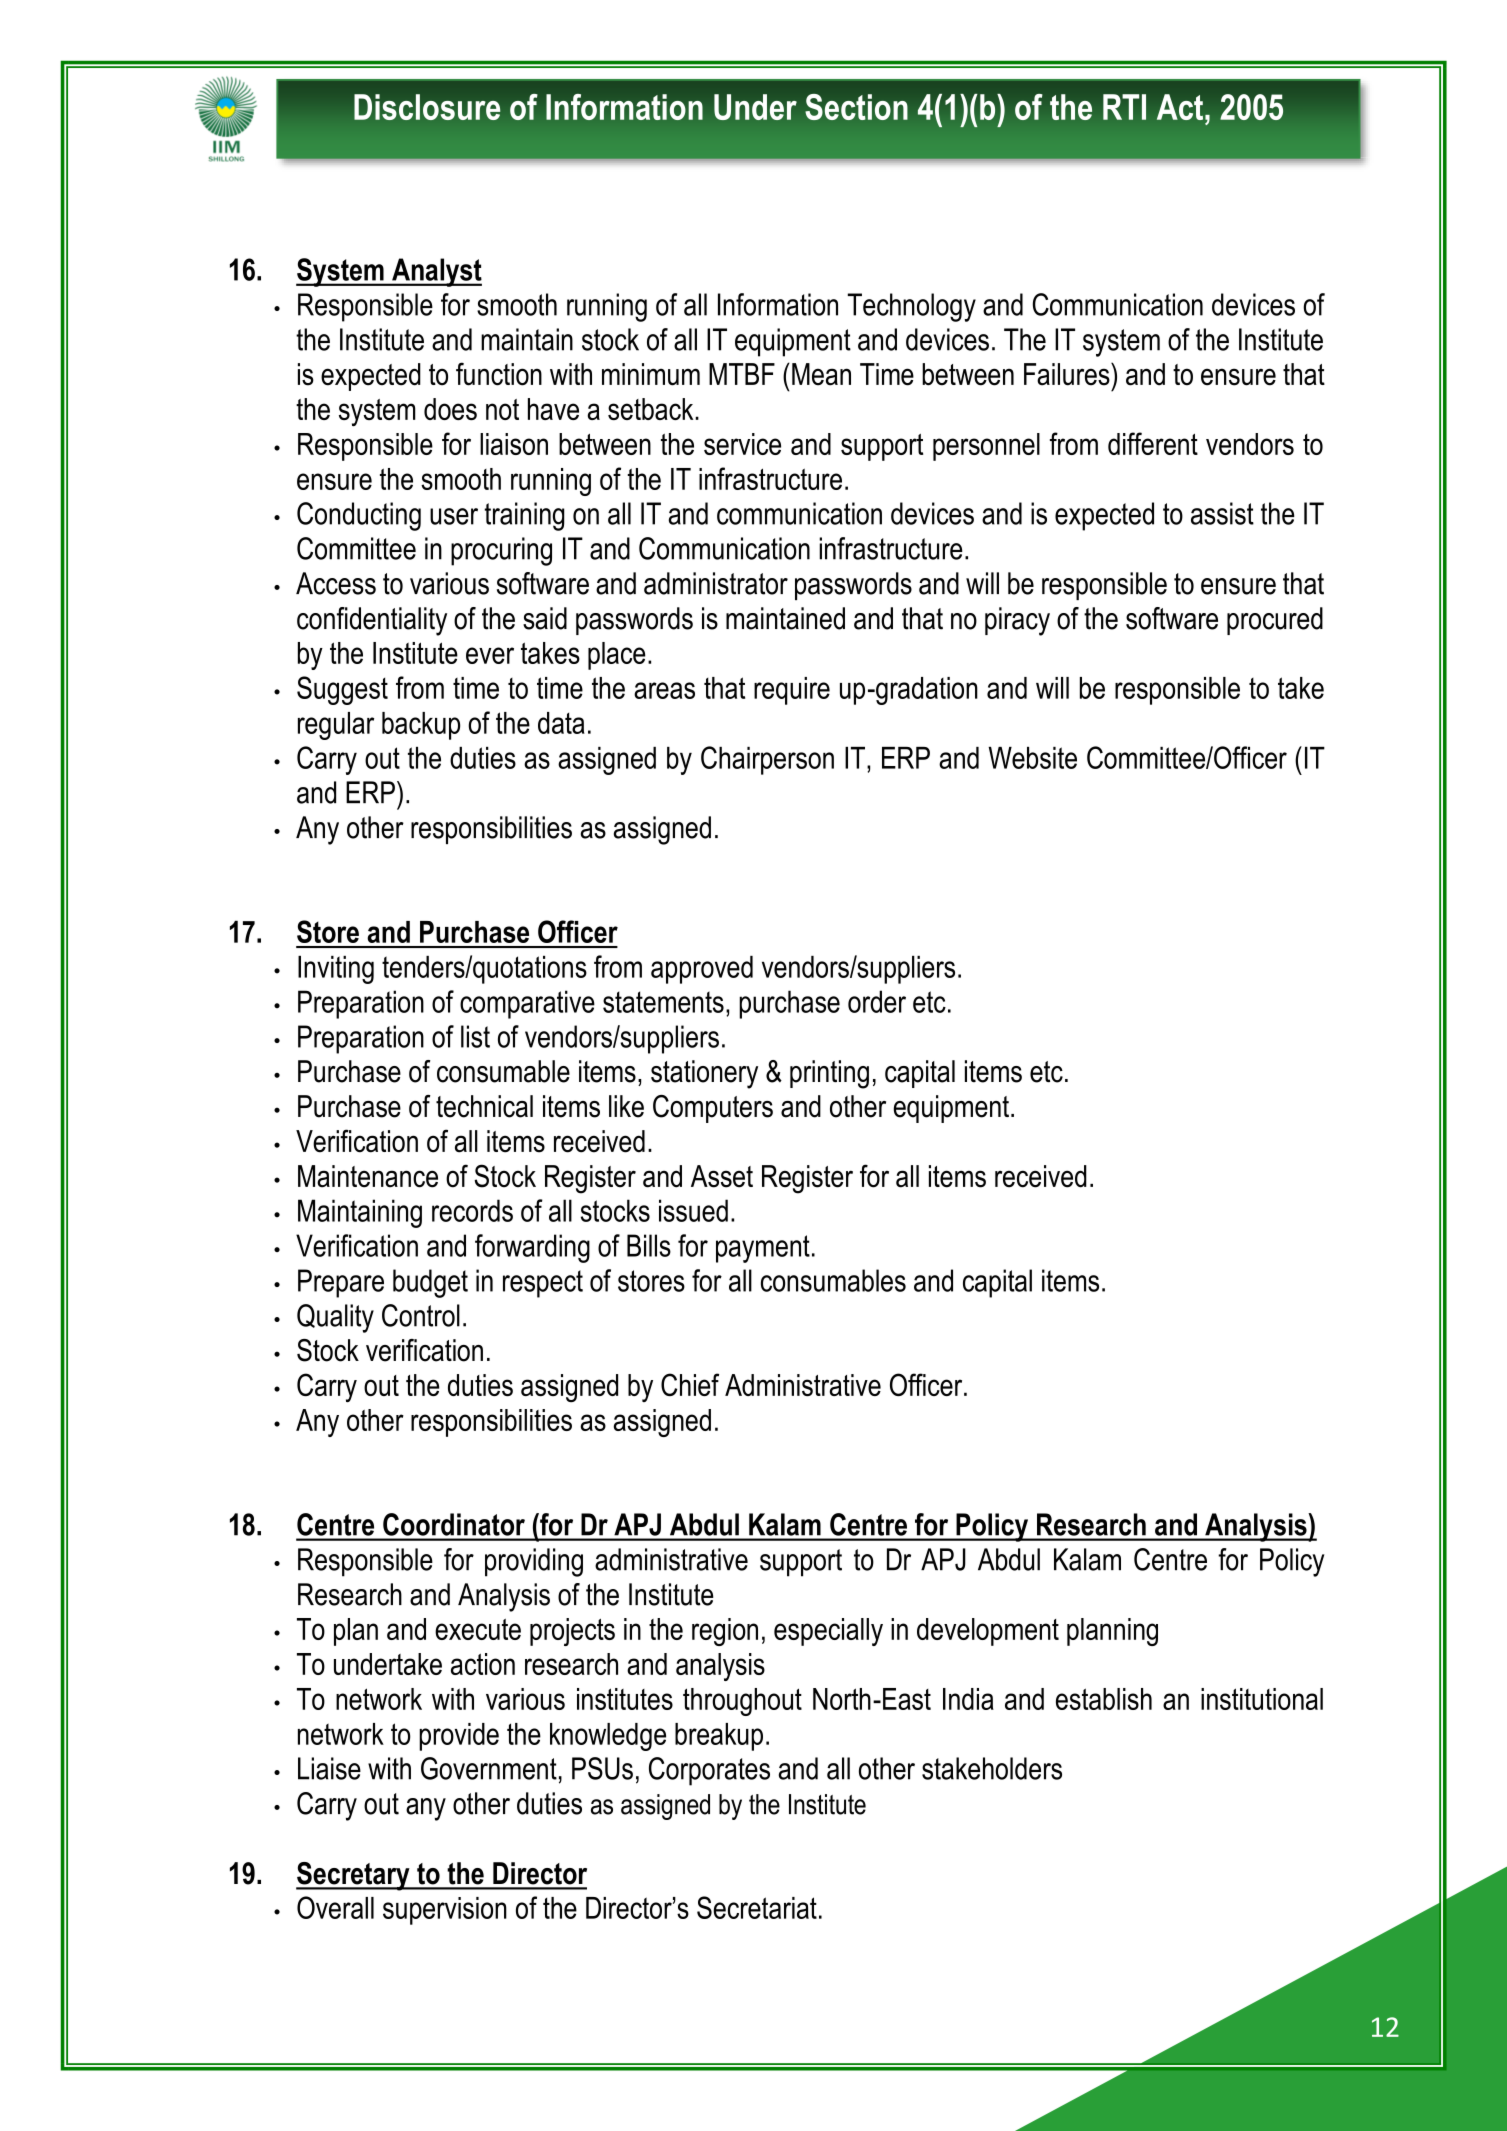 The image size is (1507, 2131). I want to click on supervision, so click(445, 1911).
